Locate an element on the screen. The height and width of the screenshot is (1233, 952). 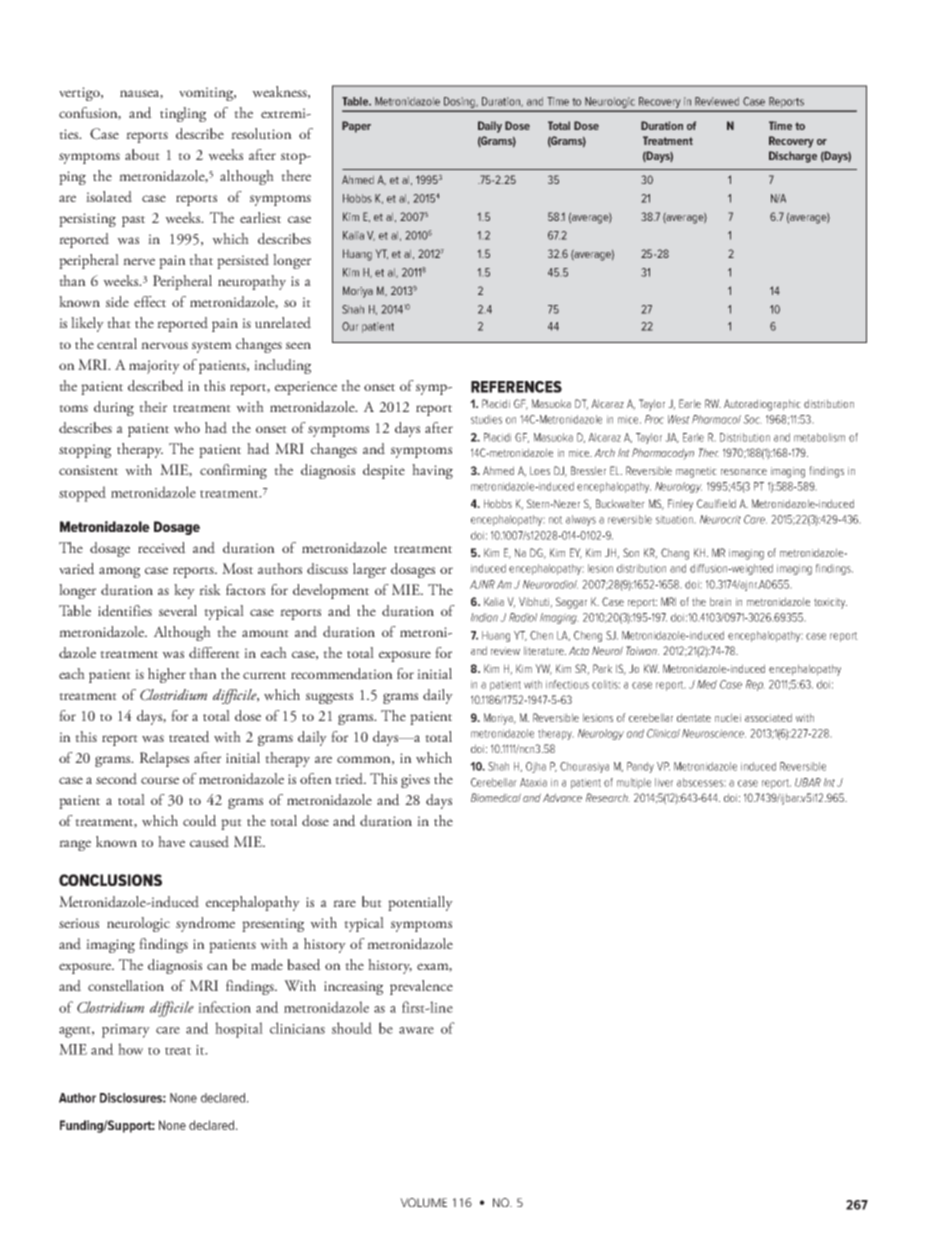
Discharge is located at coordinates (793, 157).
